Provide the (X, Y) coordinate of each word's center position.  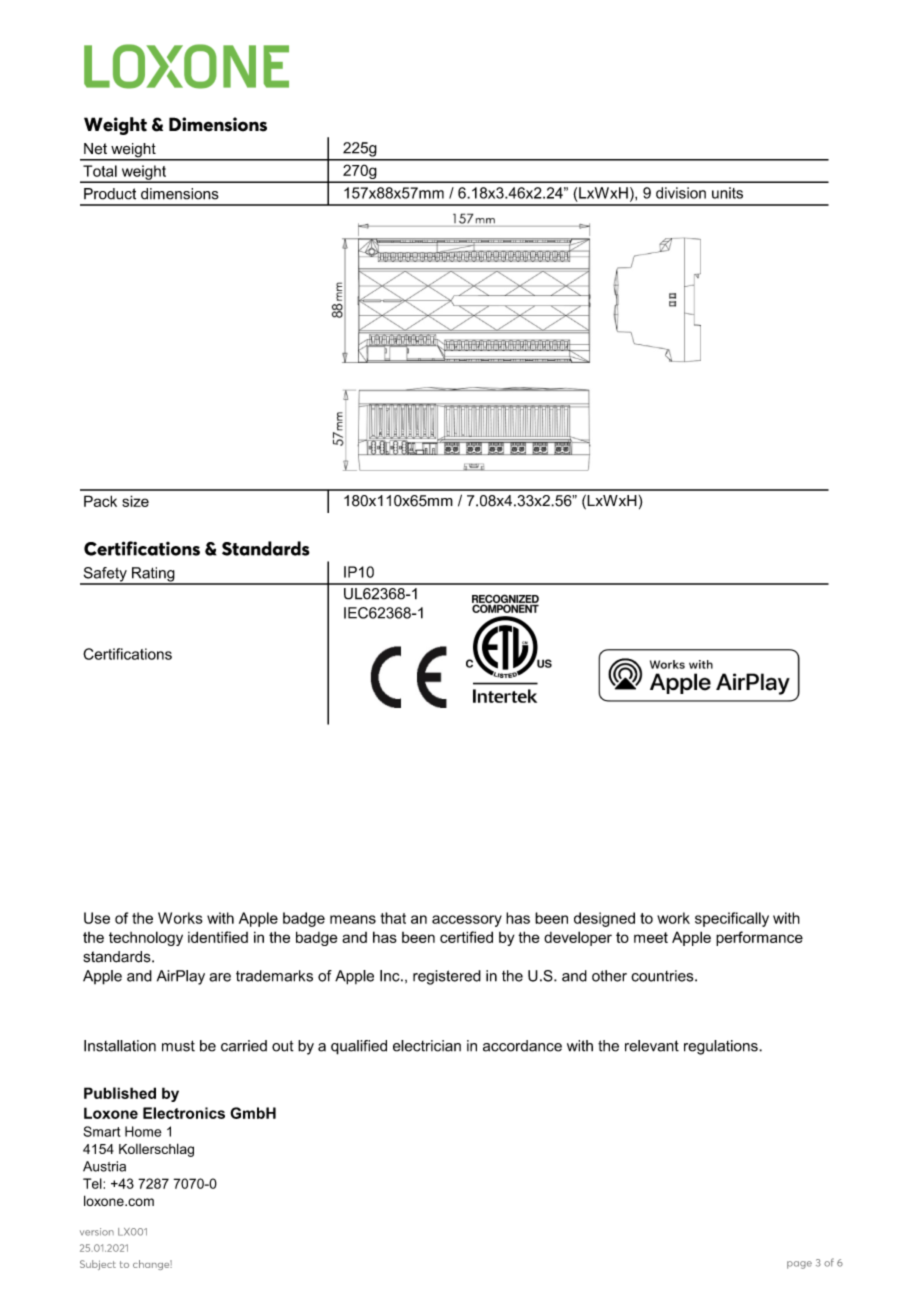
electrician (427, 1046)
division (681, 193)
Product (110, 194)
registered (447, 977)
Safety (105, 575)
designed (604, 919)
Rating (153, 575)
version (97, 1232)
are (220, 977)
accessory (467, 921)
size (135, 501)
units (727, 193)
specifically (732, 919)
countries (663, 976)
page (799, 1265)
